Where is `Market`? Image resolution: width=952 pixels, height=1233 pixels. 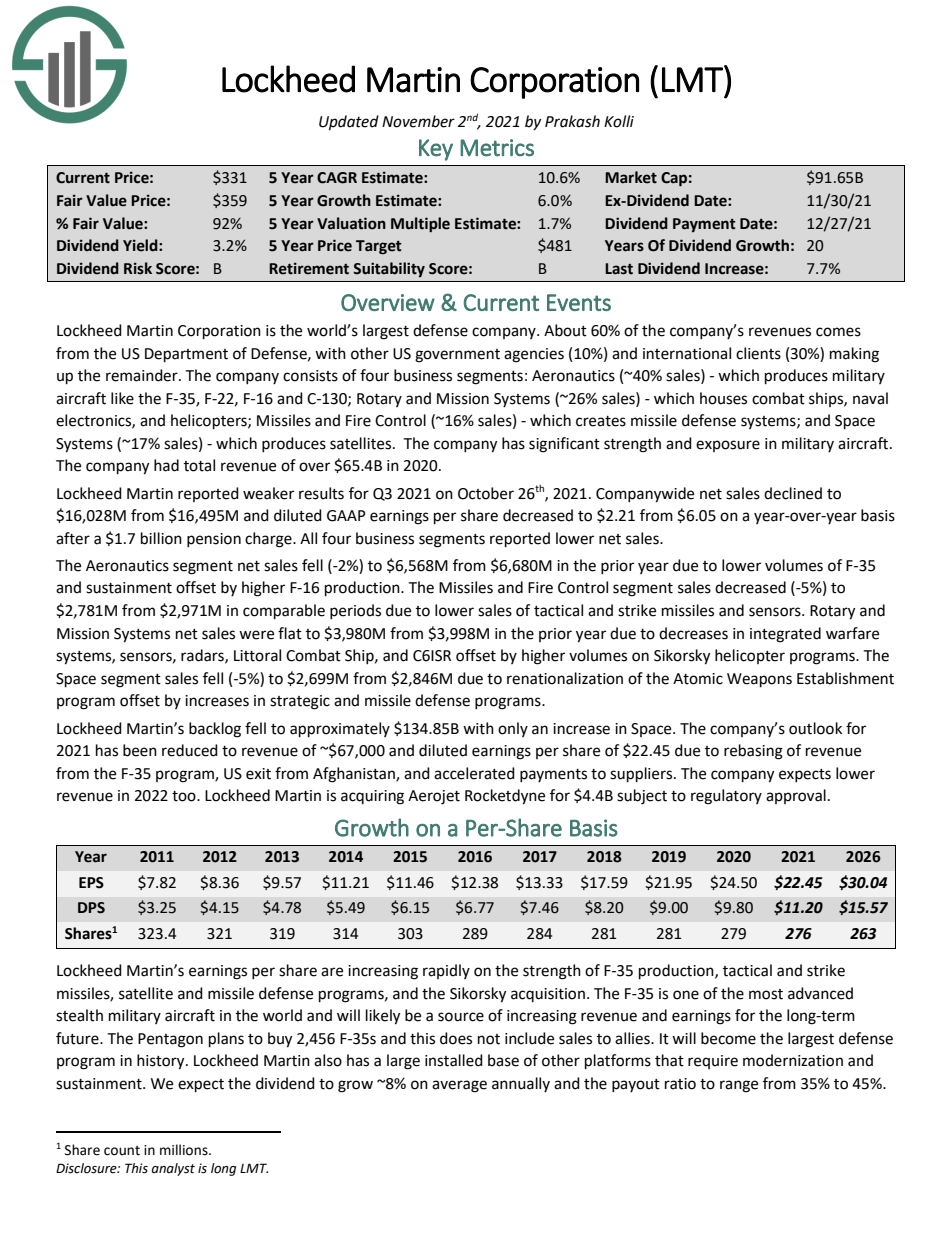 Market is located at coordinates (631, 177).
